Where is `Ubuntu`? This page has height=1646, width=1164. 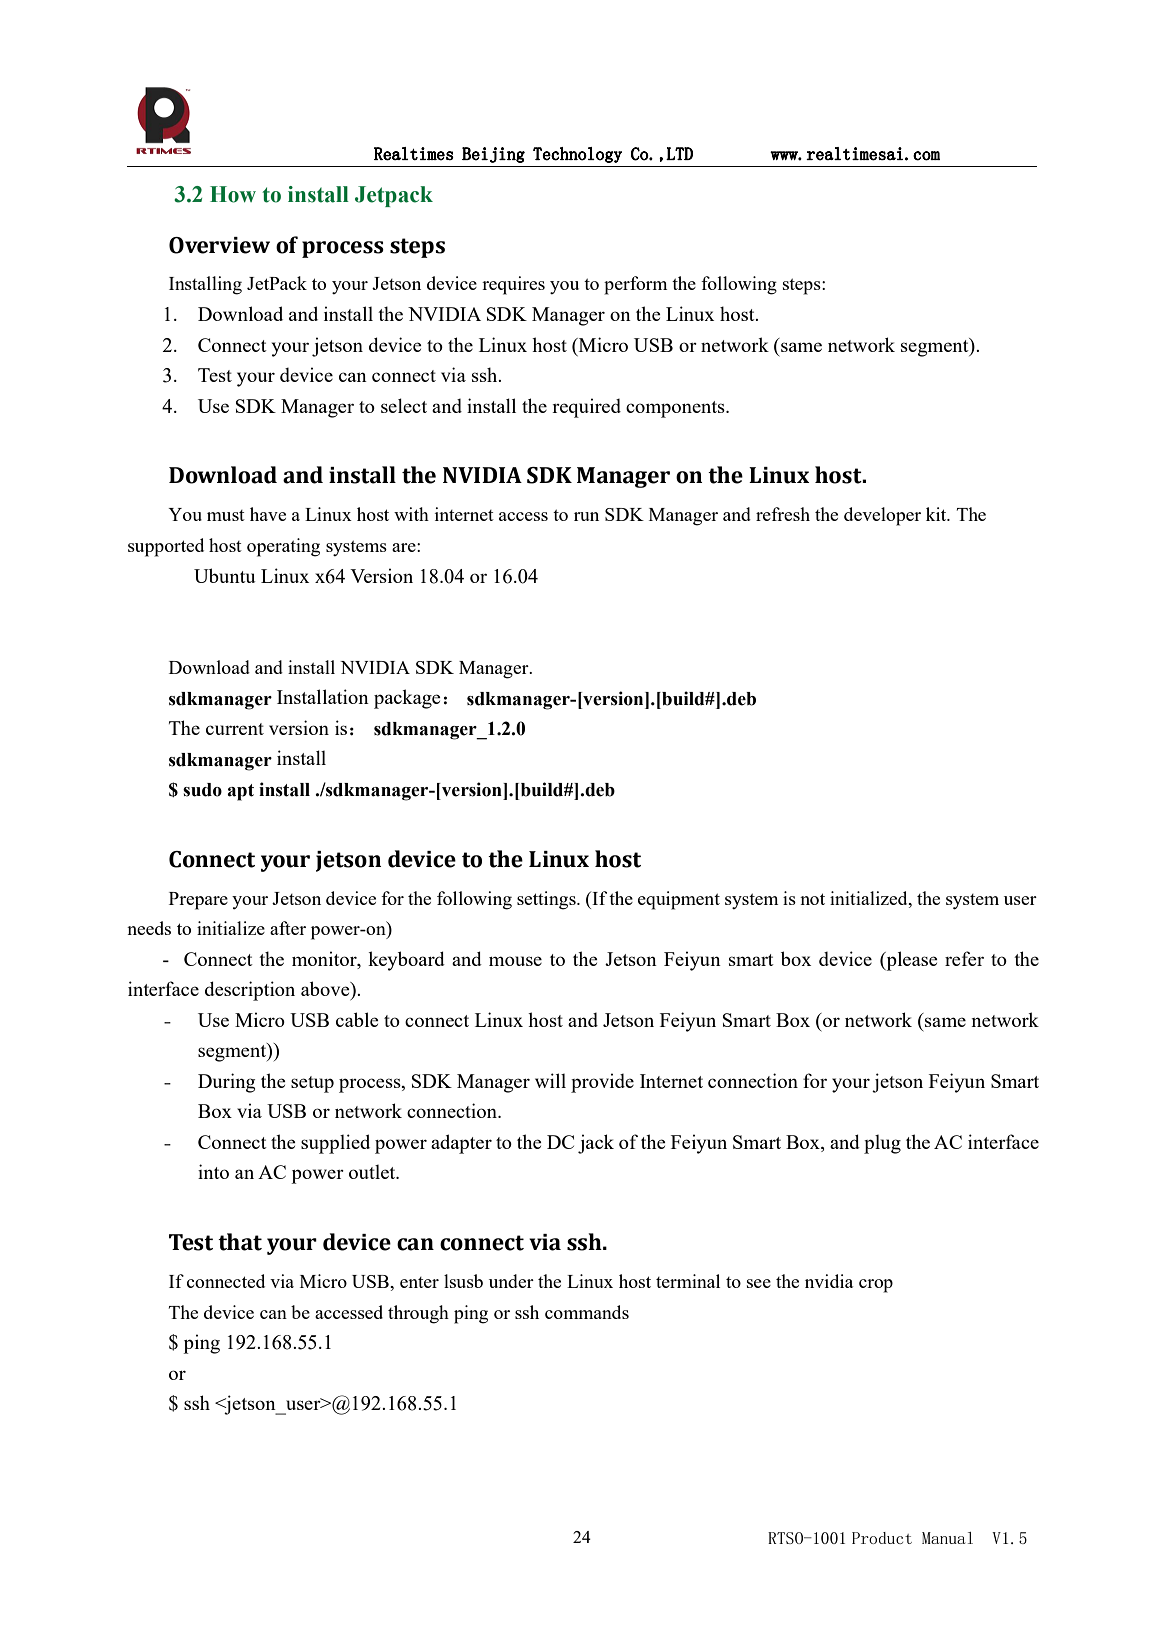
Ubuntu is located at coordinates (225, 575).
